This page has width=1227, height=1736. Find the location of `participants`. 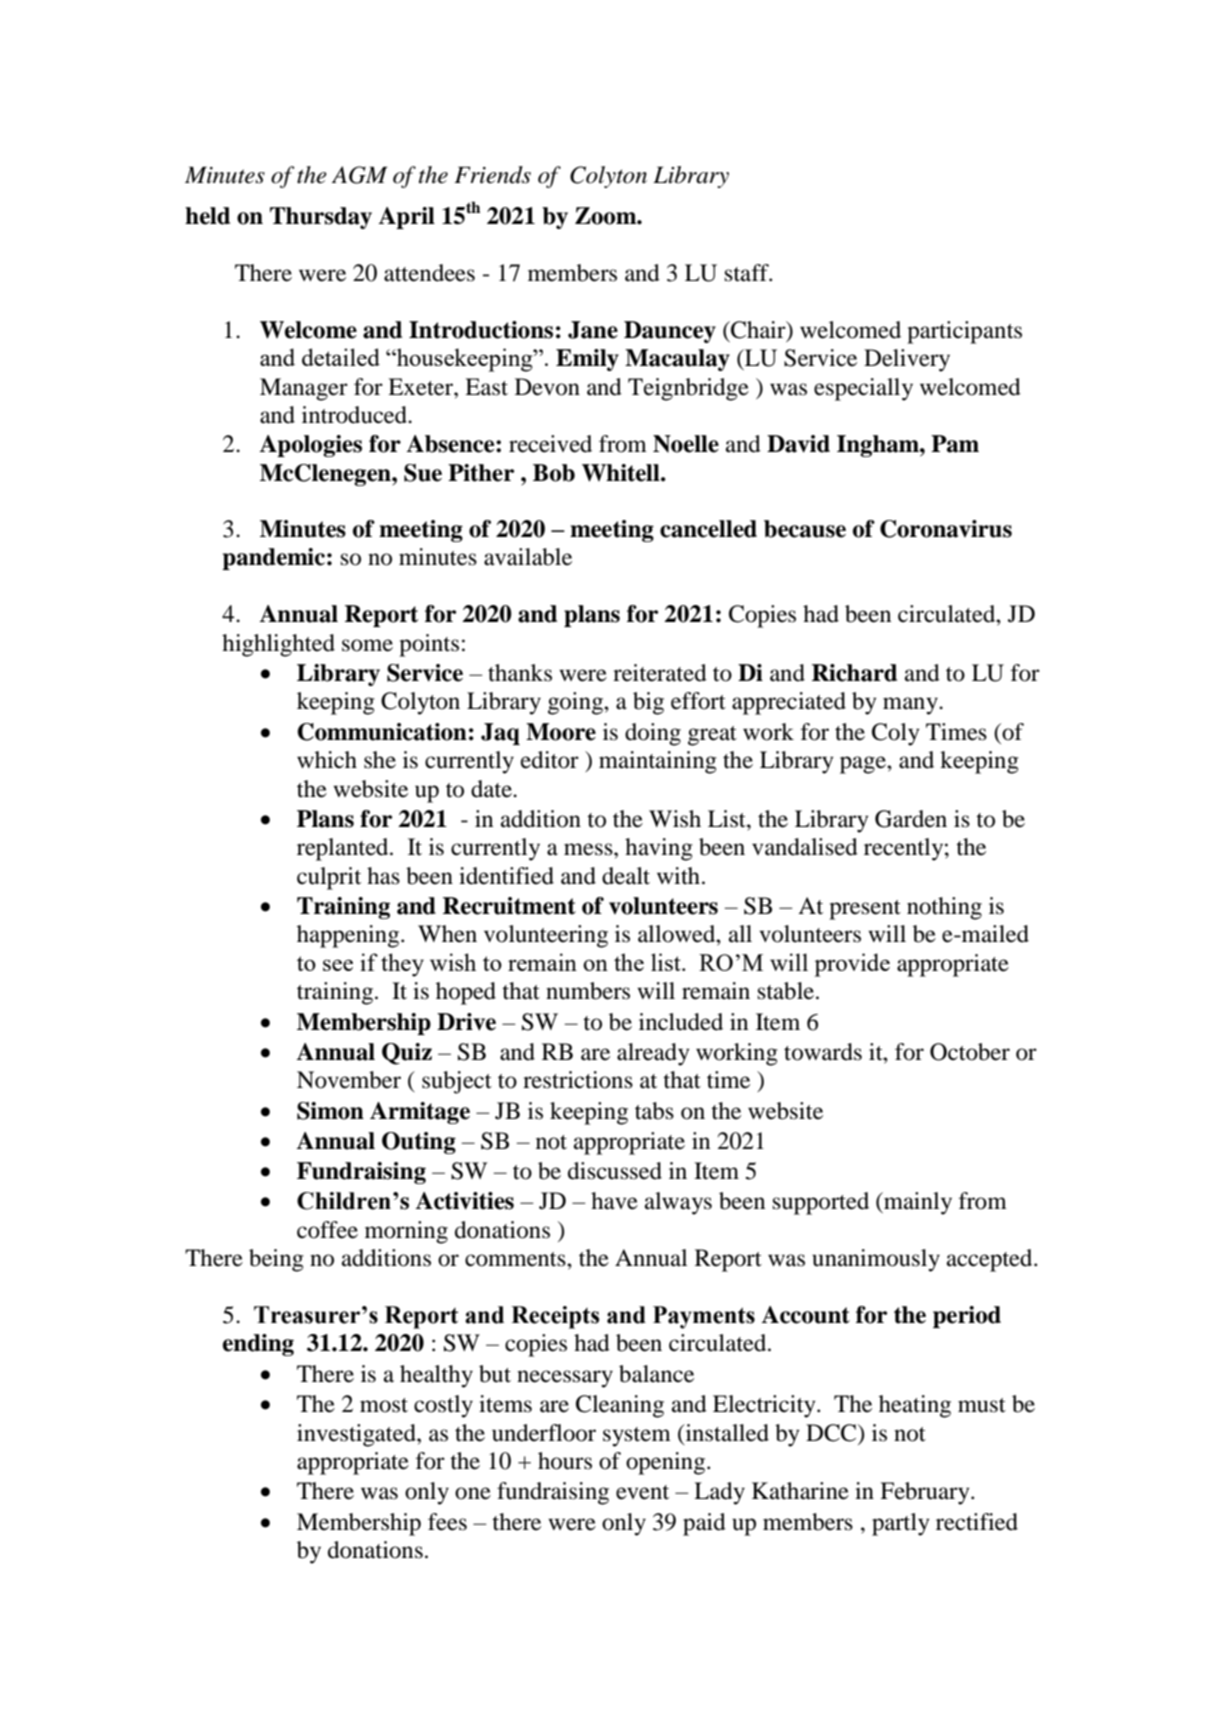

participants is located at coordinates (964, 332).
